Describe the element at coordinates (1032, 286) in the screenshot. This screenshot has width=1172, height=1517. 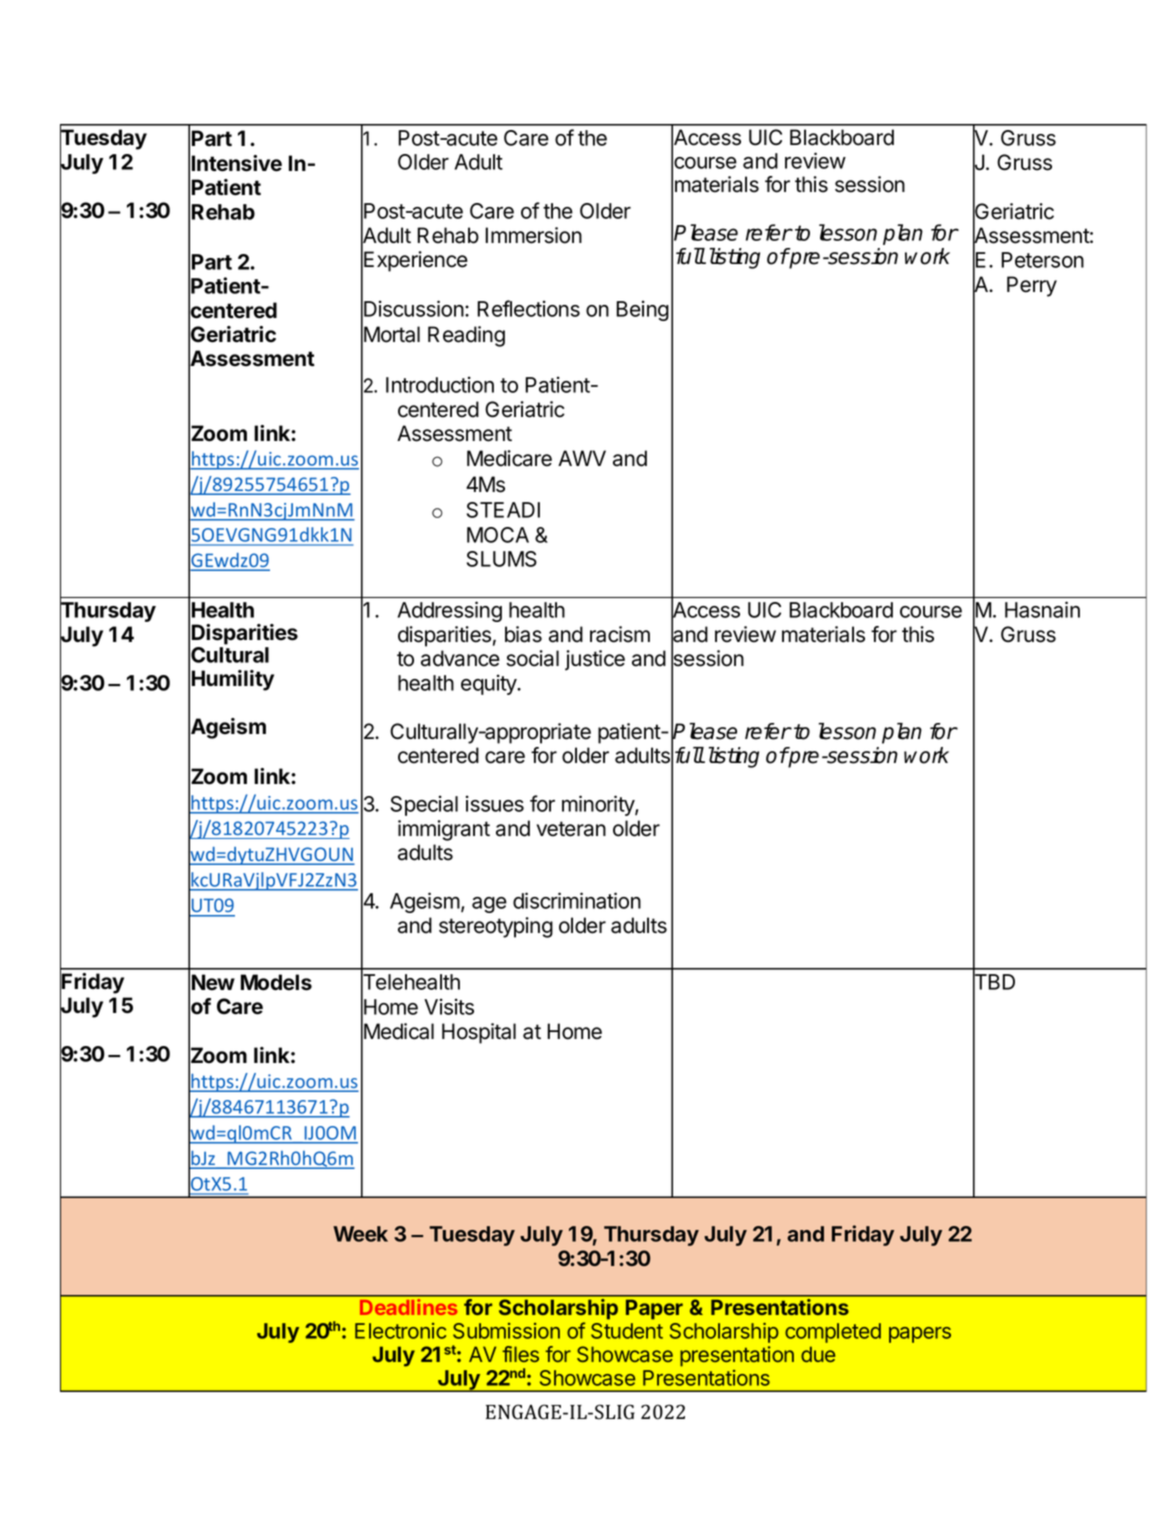
I see `Perry` at that location.
